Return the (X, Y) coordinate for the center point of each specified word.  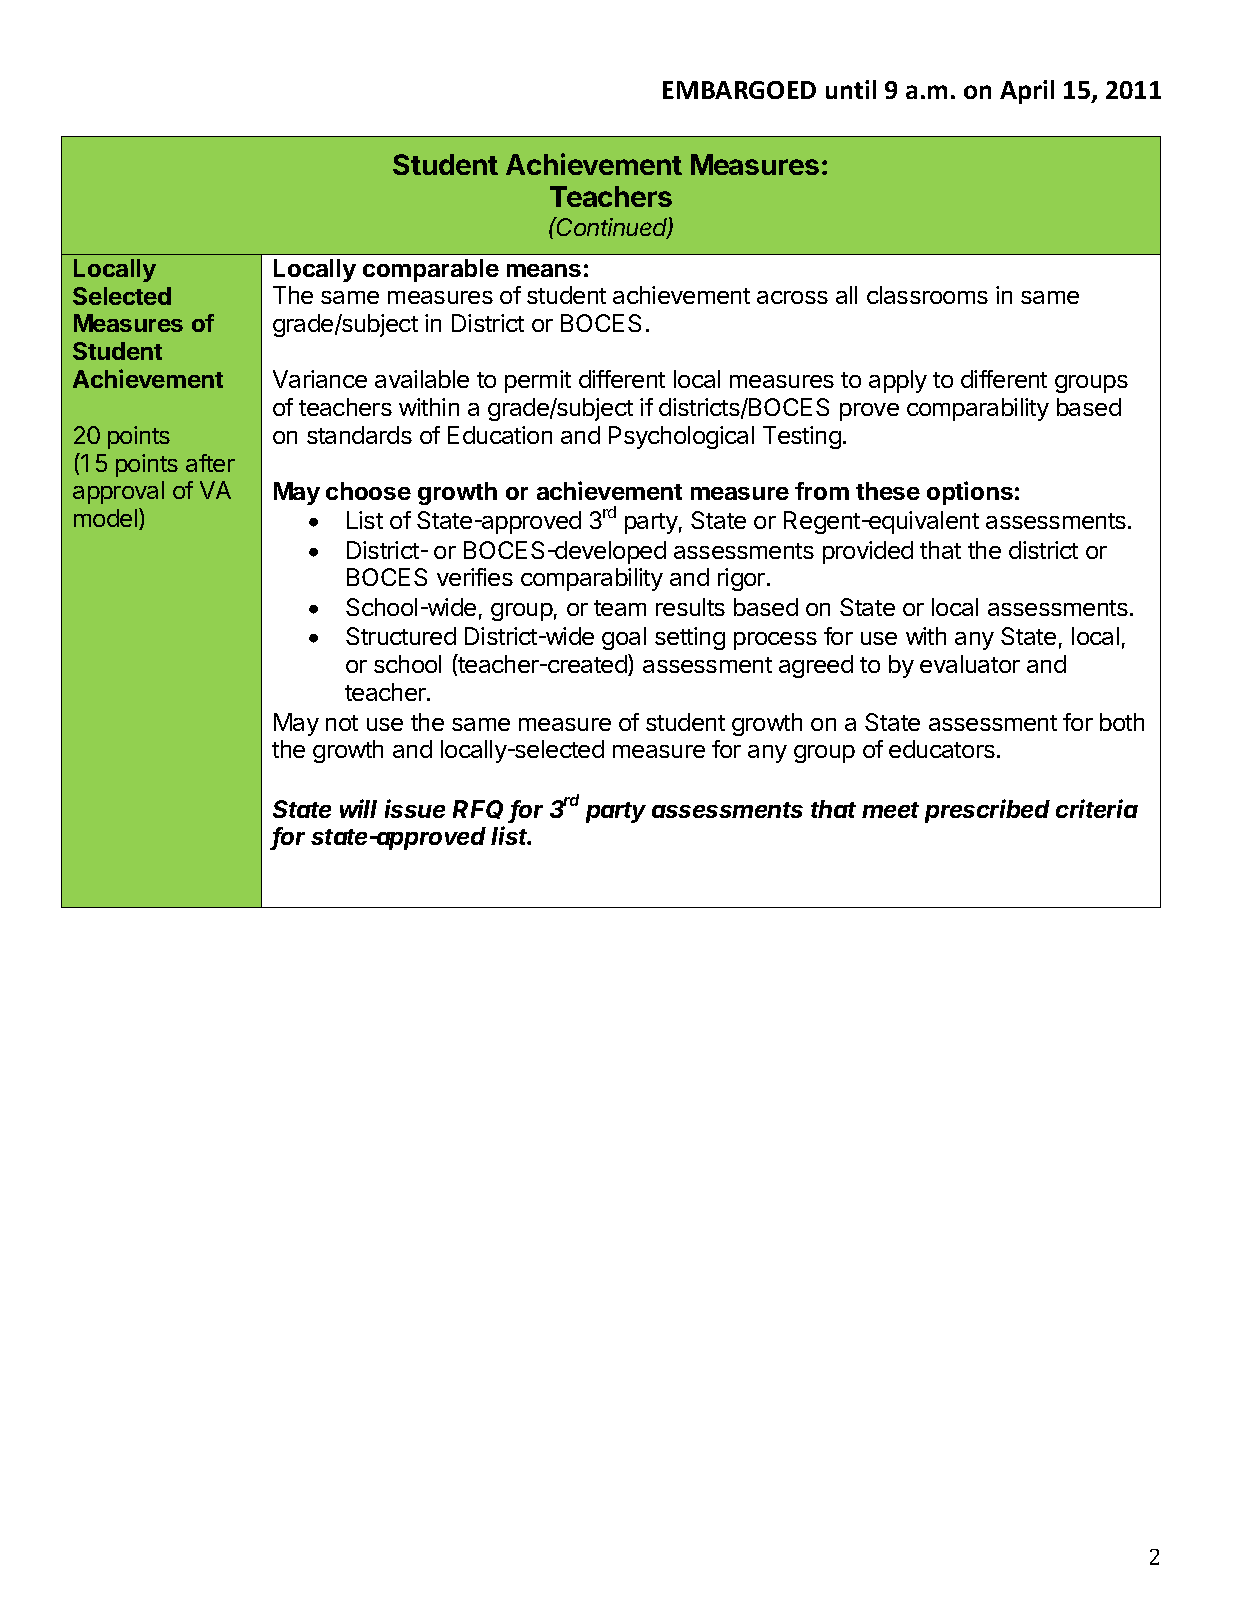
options (970, 493)
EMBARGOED (739, 90)
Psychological (681, 437)
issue (415, 808)
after (210, 463)
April (1027, 92)
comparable (431, 270)
